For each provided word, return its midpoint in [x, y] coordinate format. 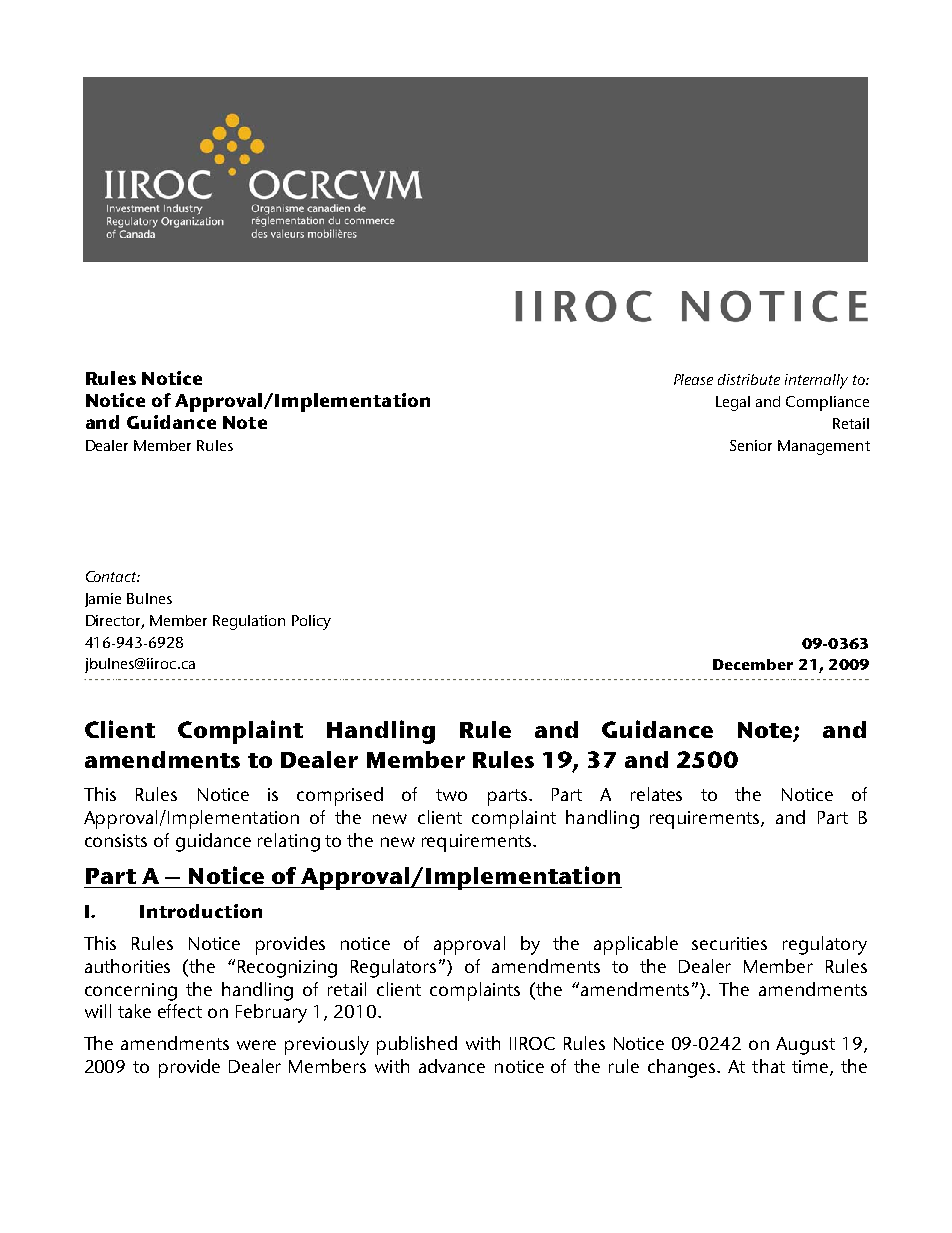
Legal [733, 403]
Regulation [249, 622]
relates [656, 794]
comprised [340, 796]
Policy [311, 622]
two [451, 795]
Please [693, 379]
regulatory [825, 945]
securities [729, 943]
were [256, 1045]
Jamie [103, 600]
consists [116, 840]
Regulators [393, 968]
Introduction [201, 911]
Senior [751, 445]
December [753, 664]
